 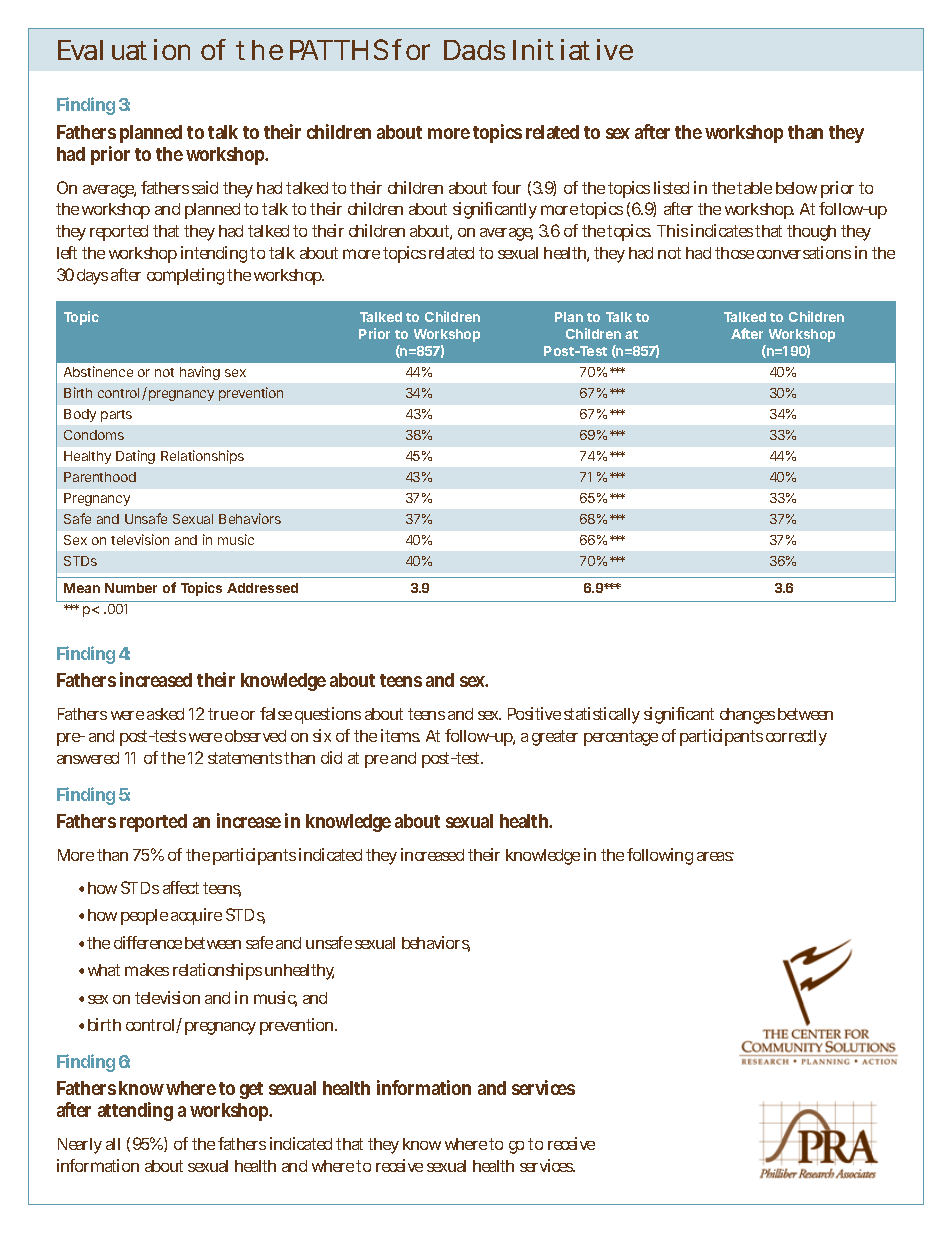 I want to click on changes, so click(x=747, y=716).
